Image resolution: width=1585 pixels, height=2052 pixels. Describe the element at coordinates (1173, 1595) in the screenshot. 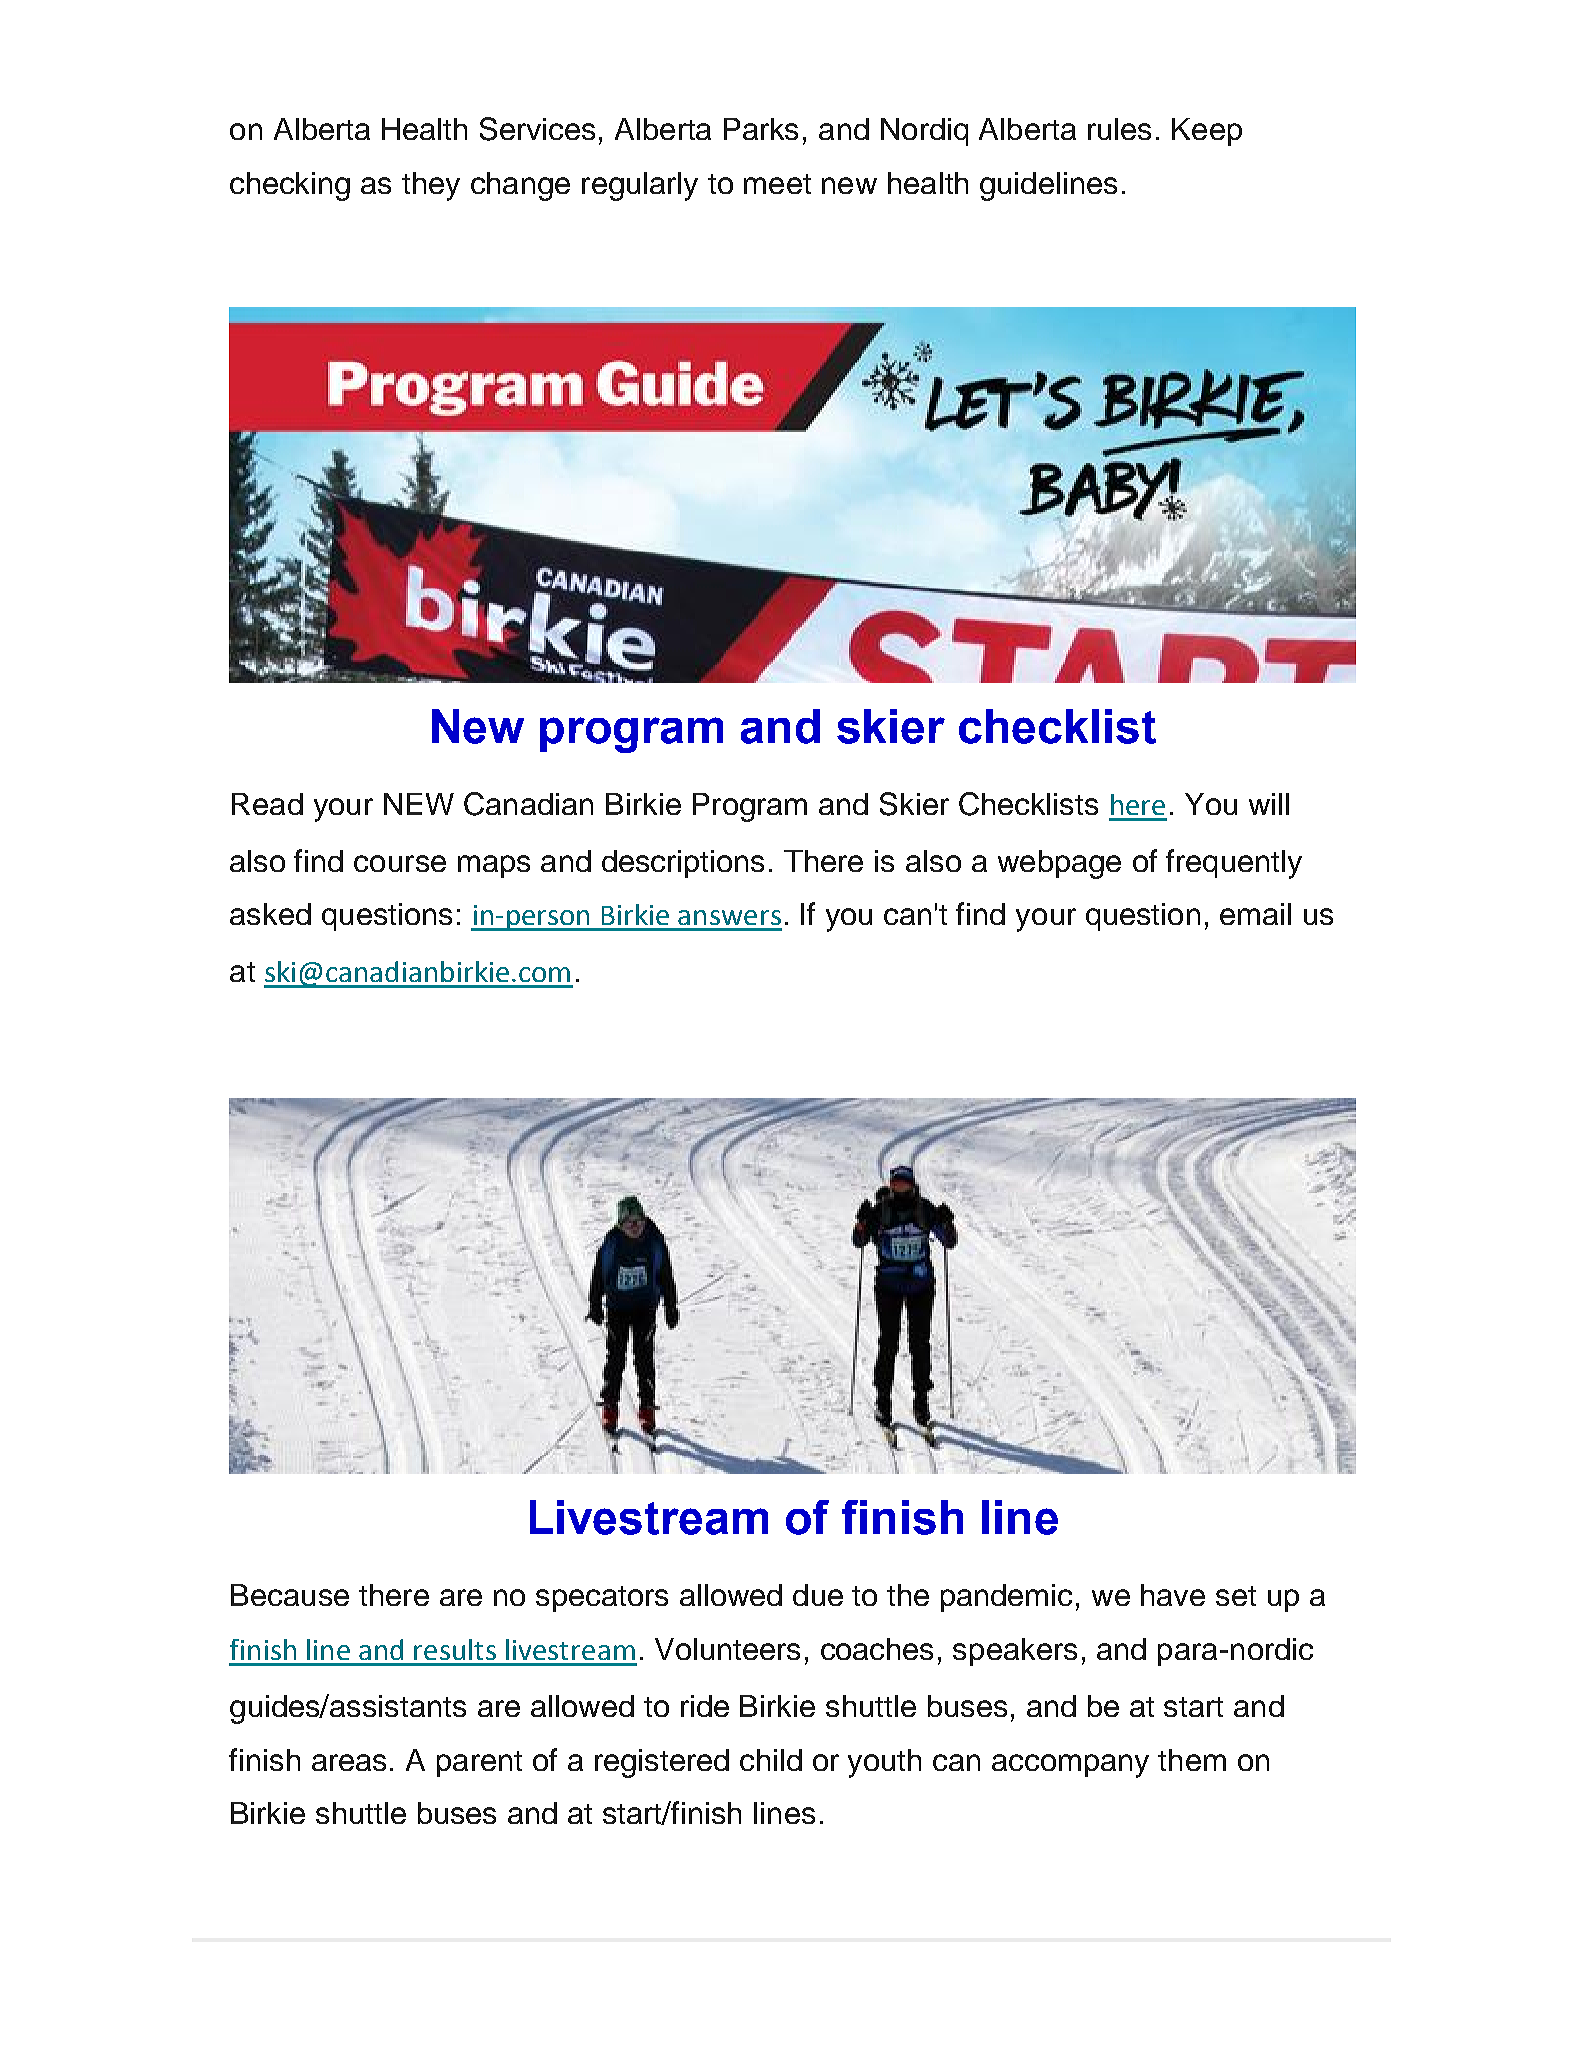

I see `have` at that location.
